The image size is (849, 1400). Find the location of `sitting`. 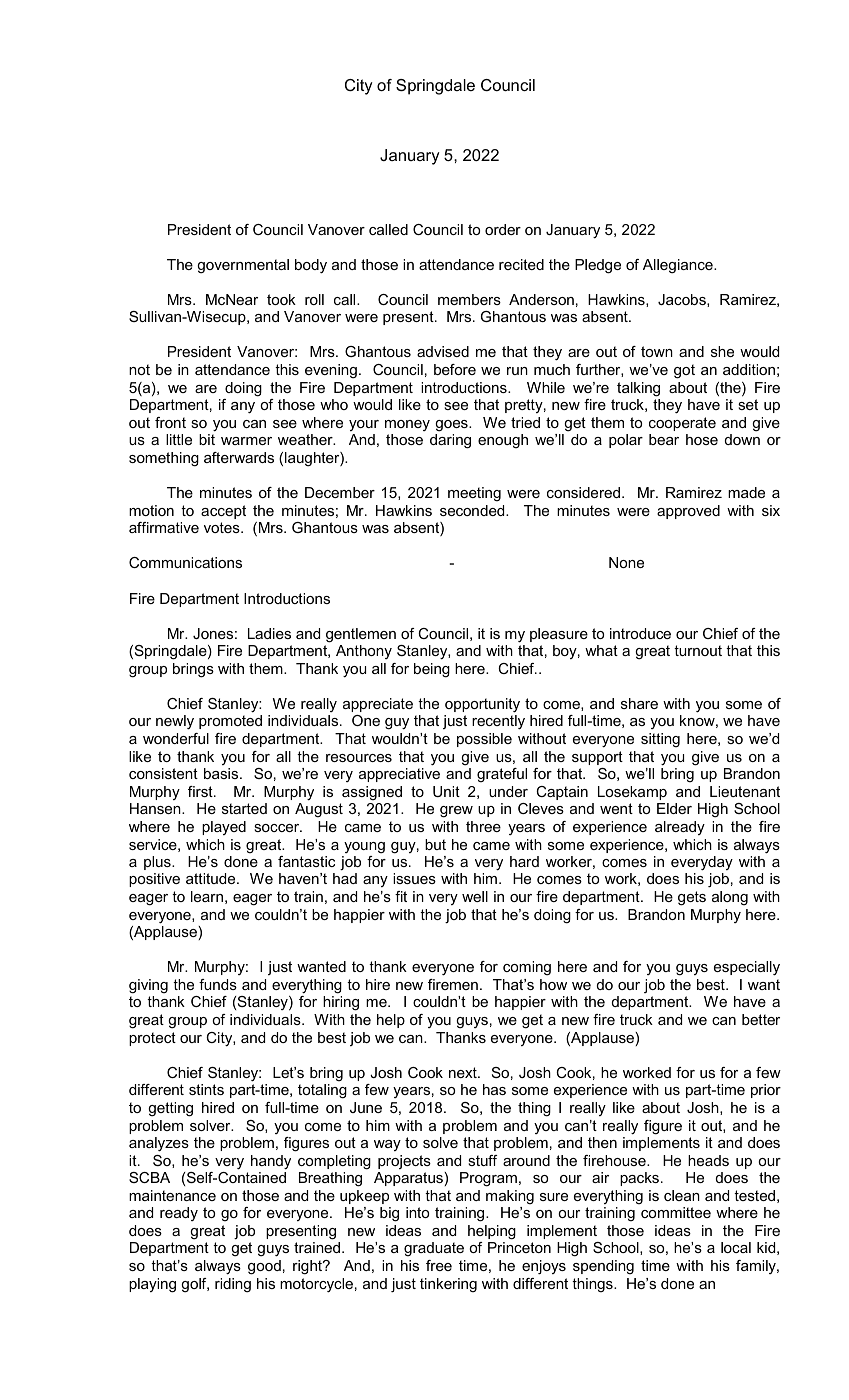

sitting is located at coordinates (660, 740).
